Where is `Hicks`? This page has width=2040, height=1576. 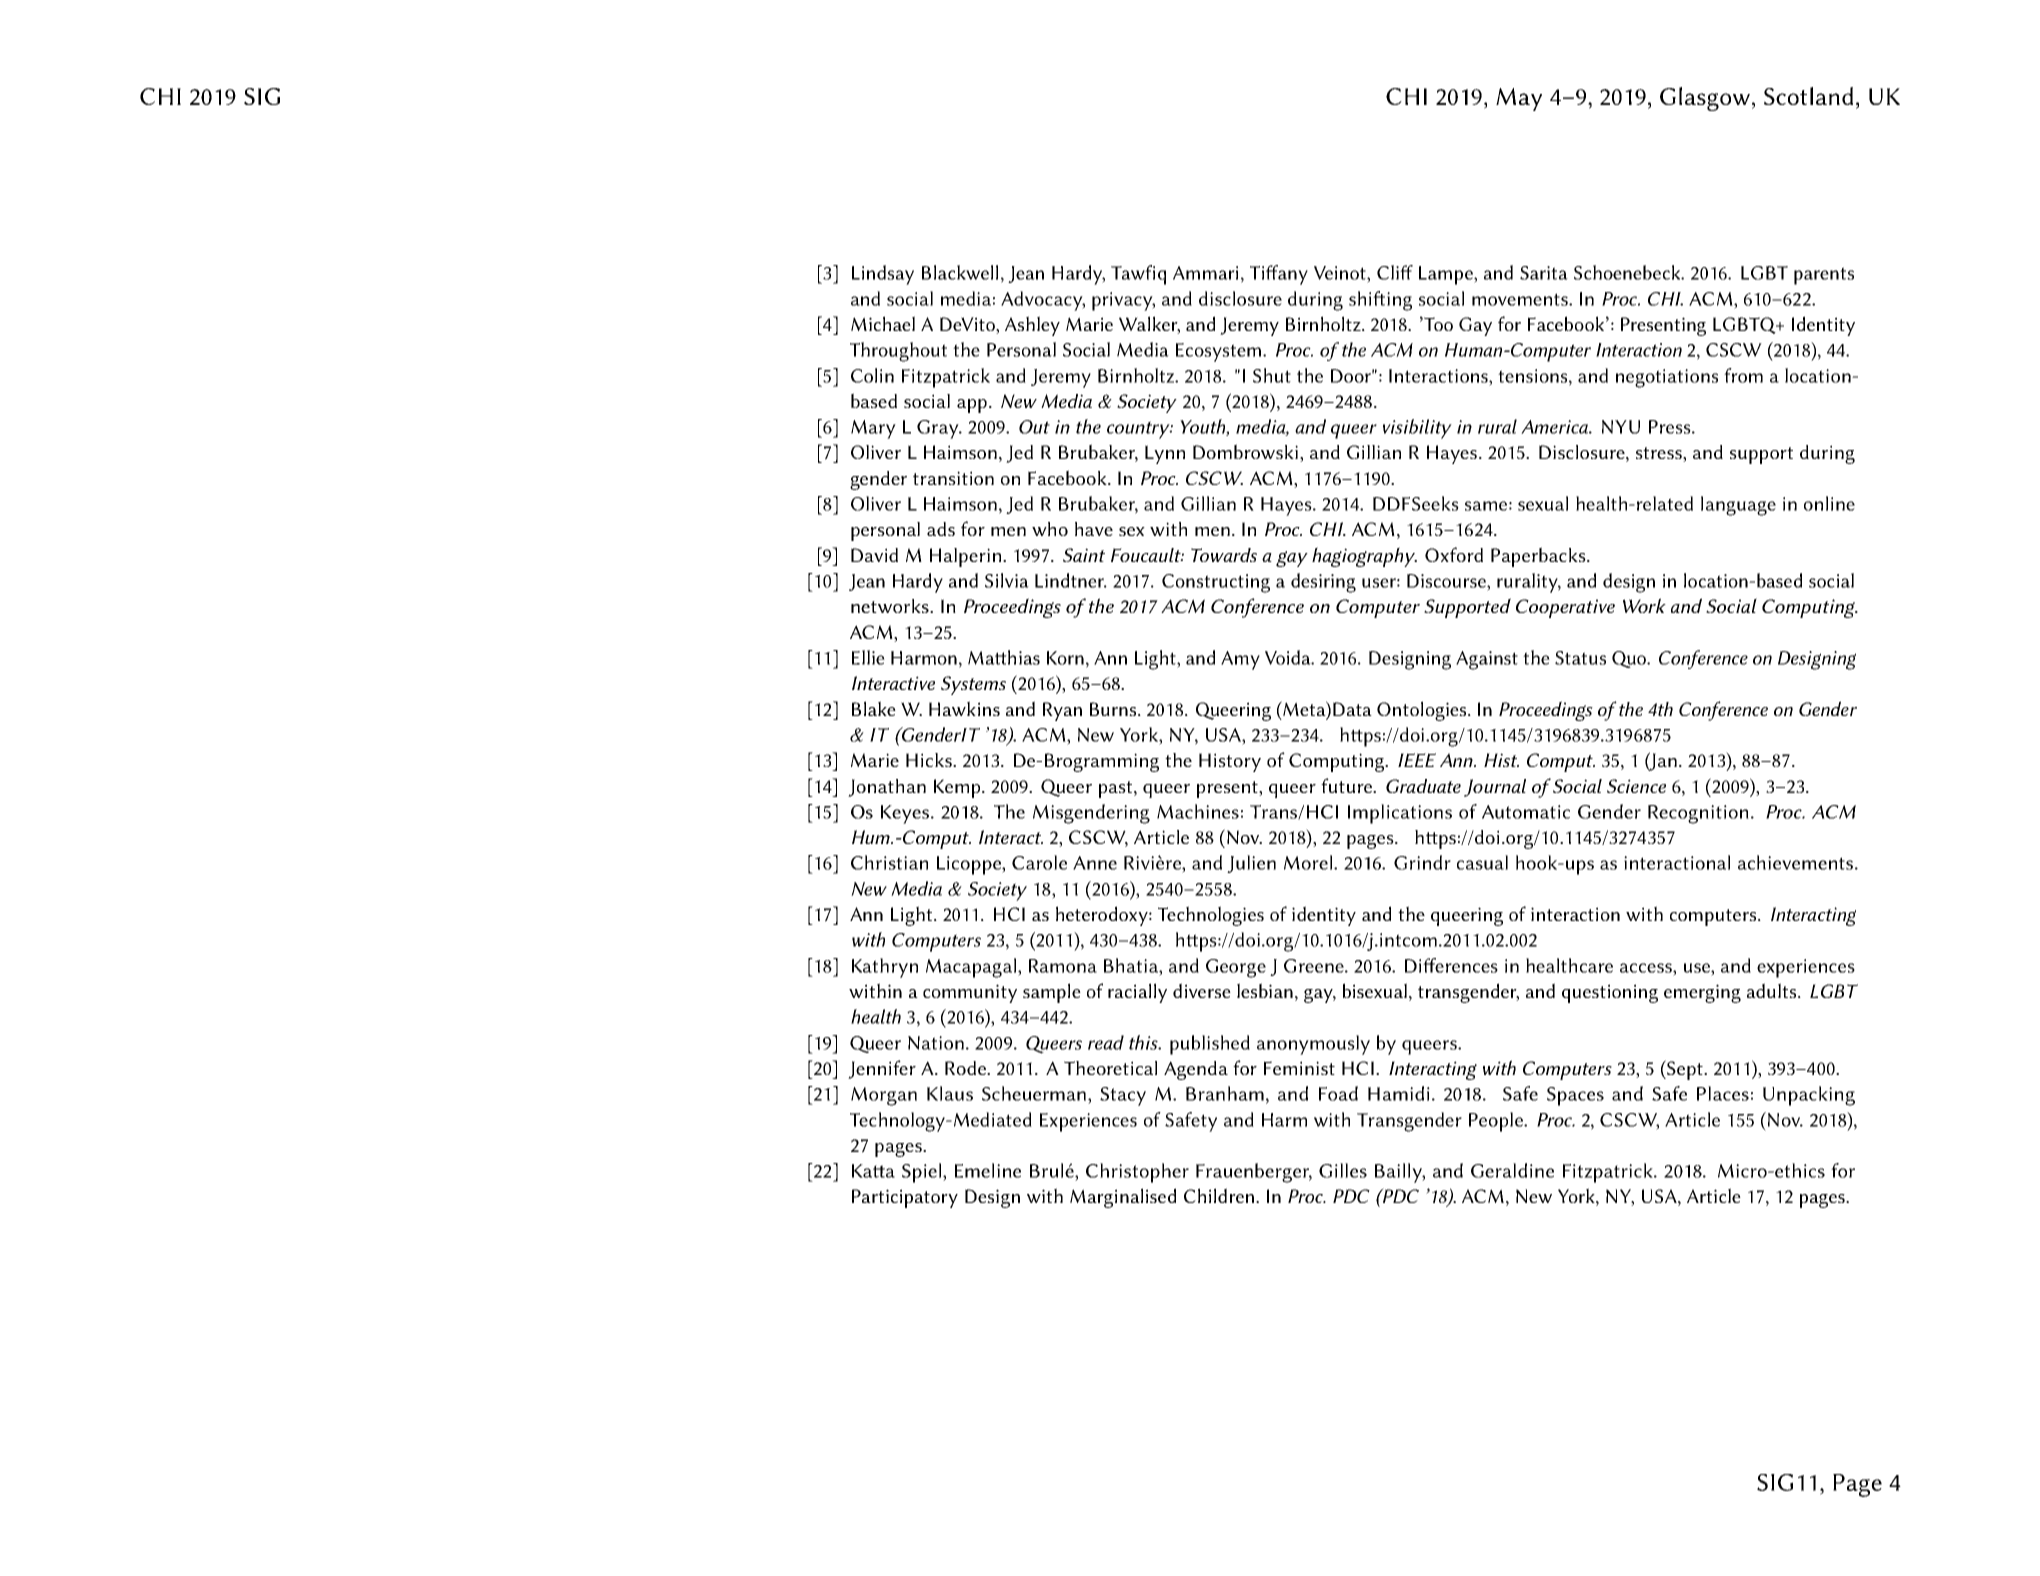
Hicks is located at coordinates (930, 760).
